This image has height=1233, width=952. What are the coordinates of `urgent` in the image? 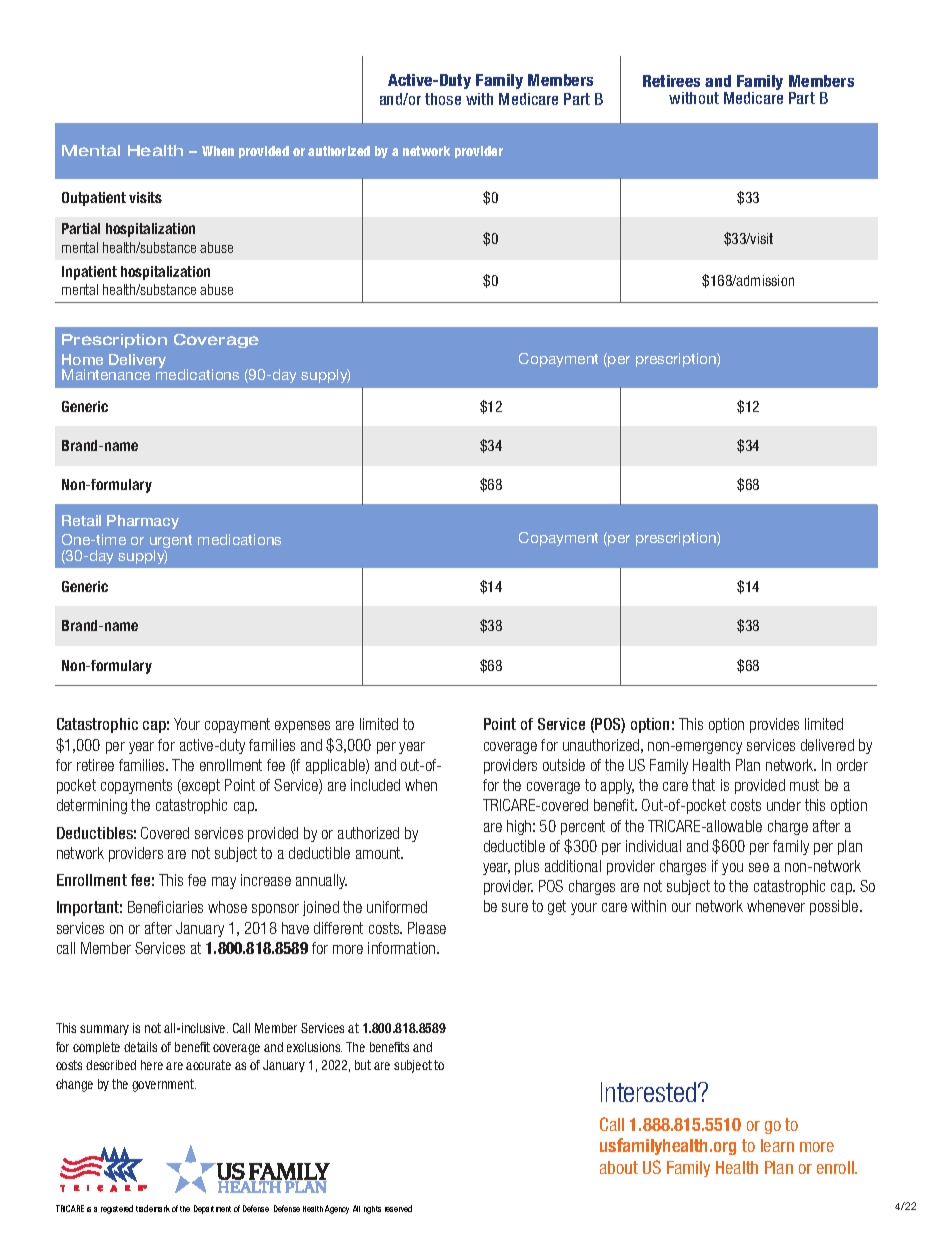 It's located at (171, 543).
